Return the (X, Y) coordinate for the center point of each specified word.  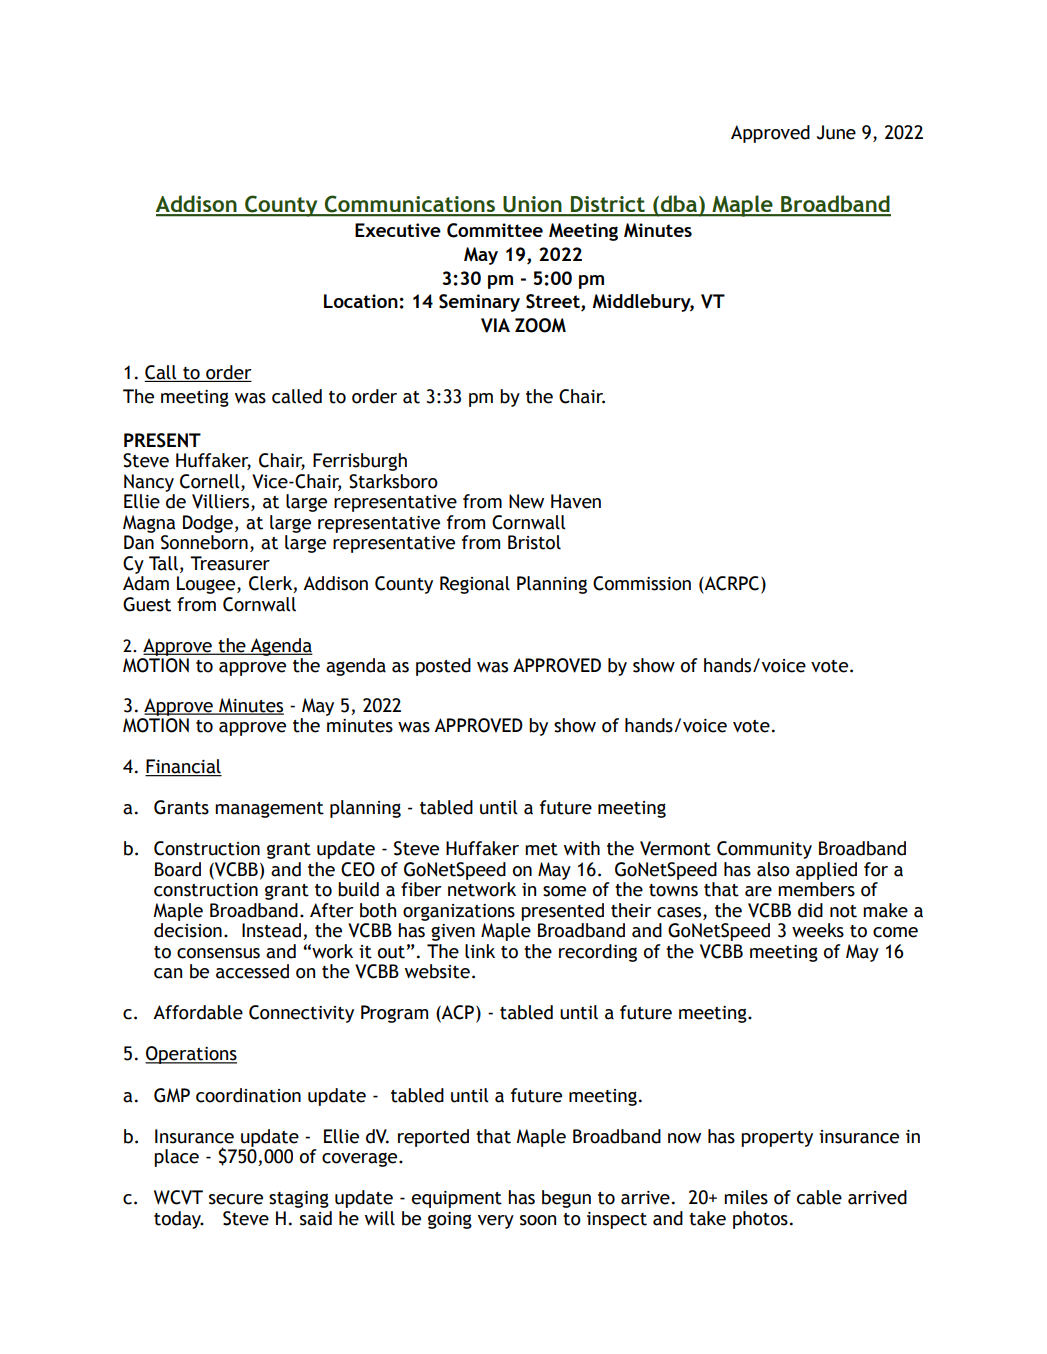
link (480, 951)
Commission (642, 583)
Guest (147, 604)
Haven (576, 501)
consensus (218, 953)
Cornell (211, 481)
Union (532, 205)
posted (443, 667)
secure (236, 1199)
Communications (410, 205)
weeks (818, 930)
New (526, 501)
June (836, 132)
